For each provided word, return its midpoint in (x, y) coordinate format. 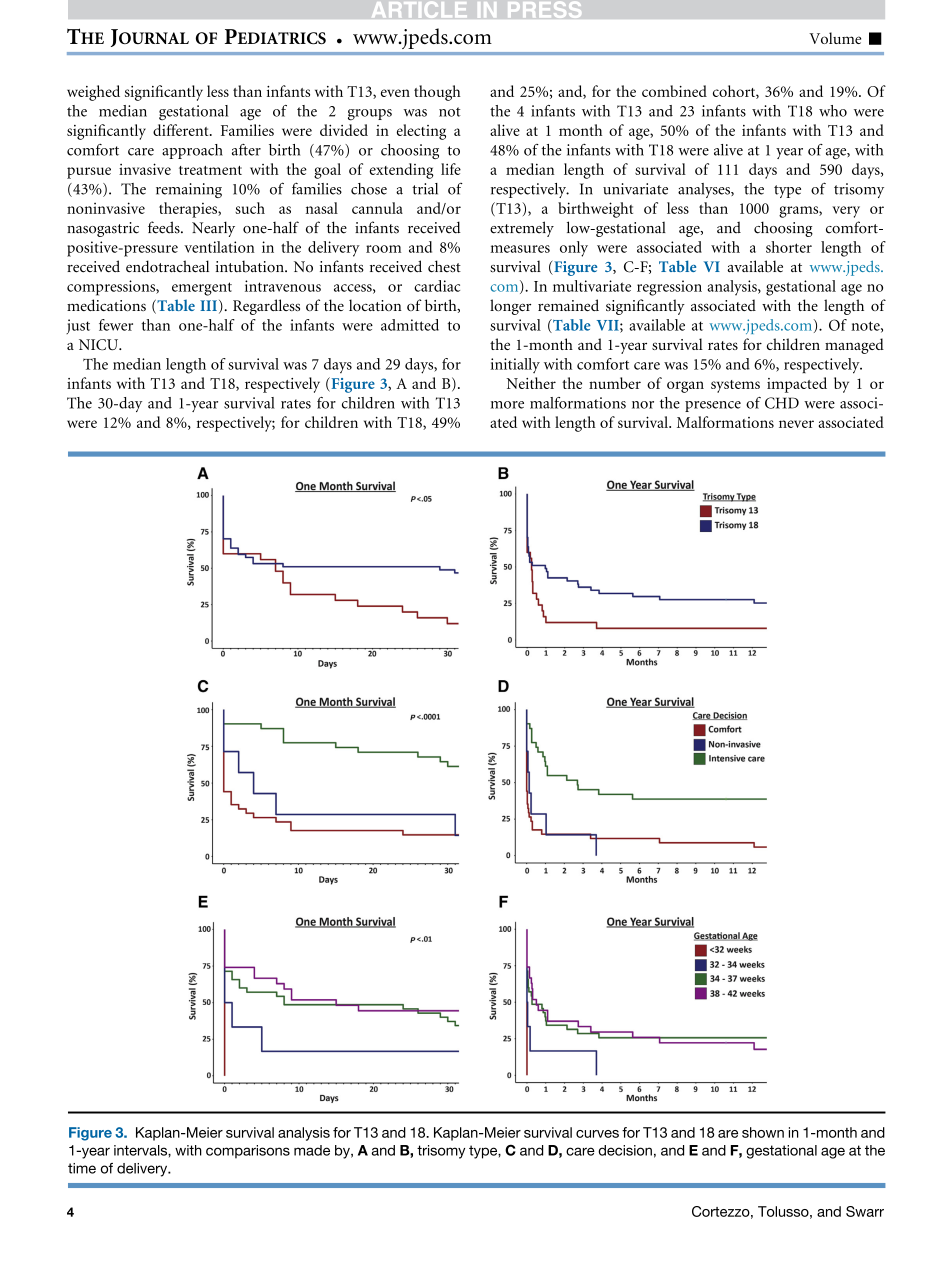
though (437, 93)
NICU (100, 344)
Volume (835, 38)
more (507, 405)
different (182, 130)
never (796, 424)
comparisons (248, 1152)
